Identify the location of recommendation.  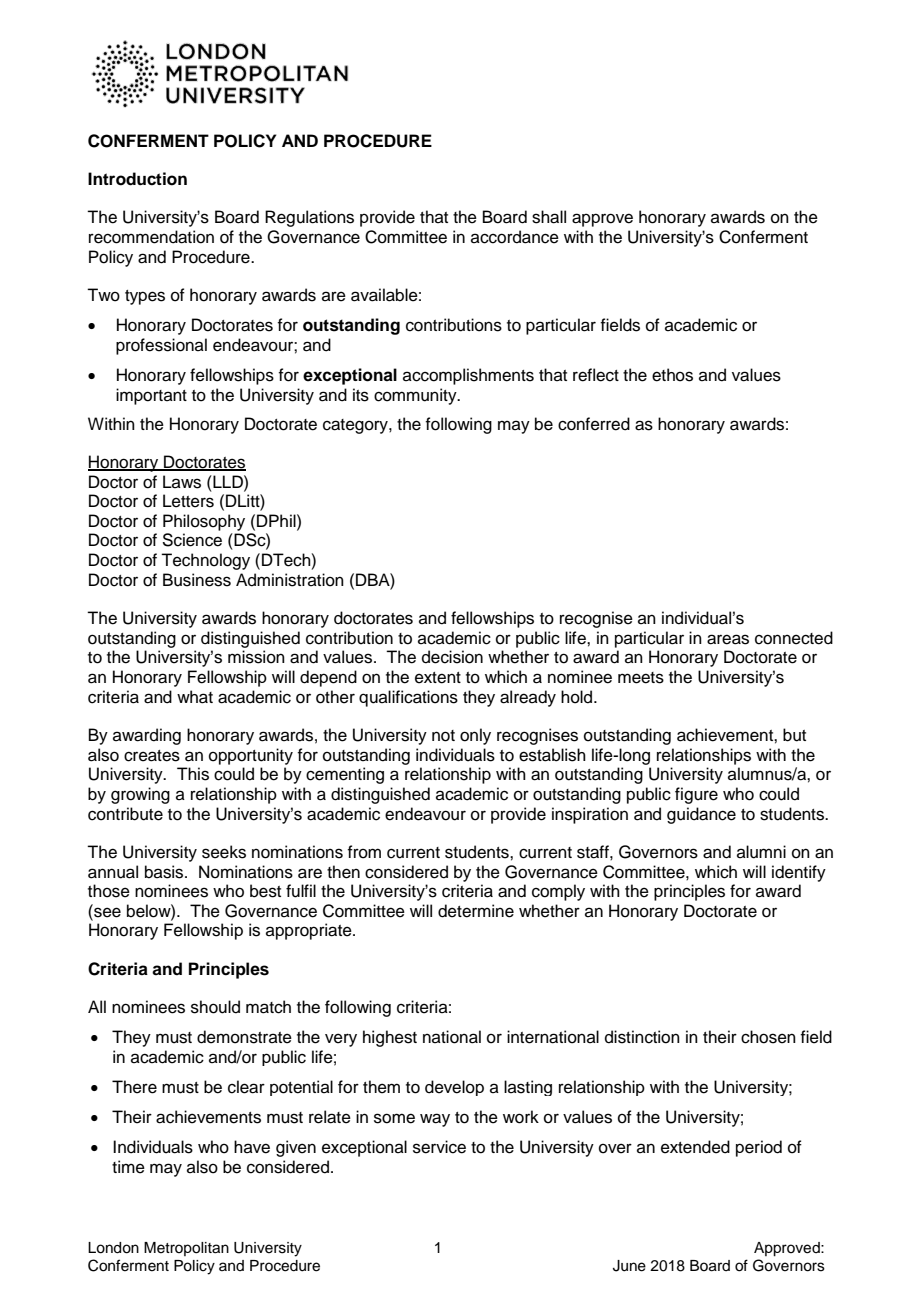
(151, 237).
